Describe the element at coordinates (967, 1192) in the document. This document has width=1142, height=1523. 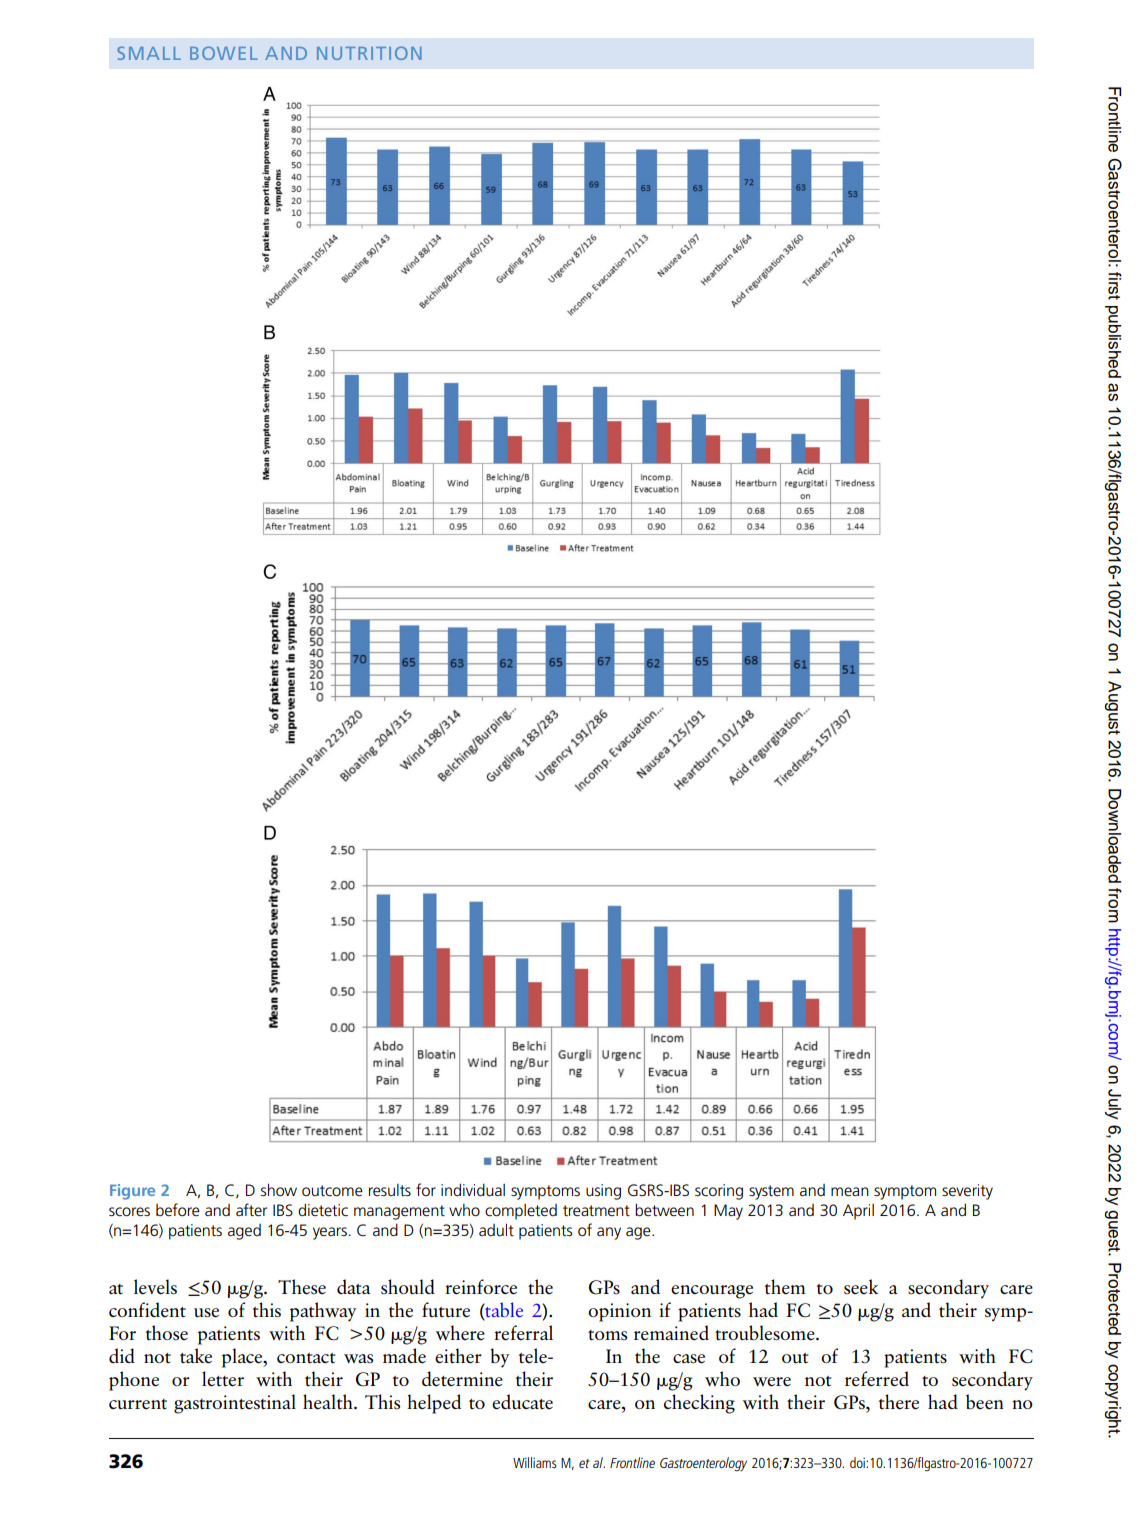
I see `severity` at that location.
